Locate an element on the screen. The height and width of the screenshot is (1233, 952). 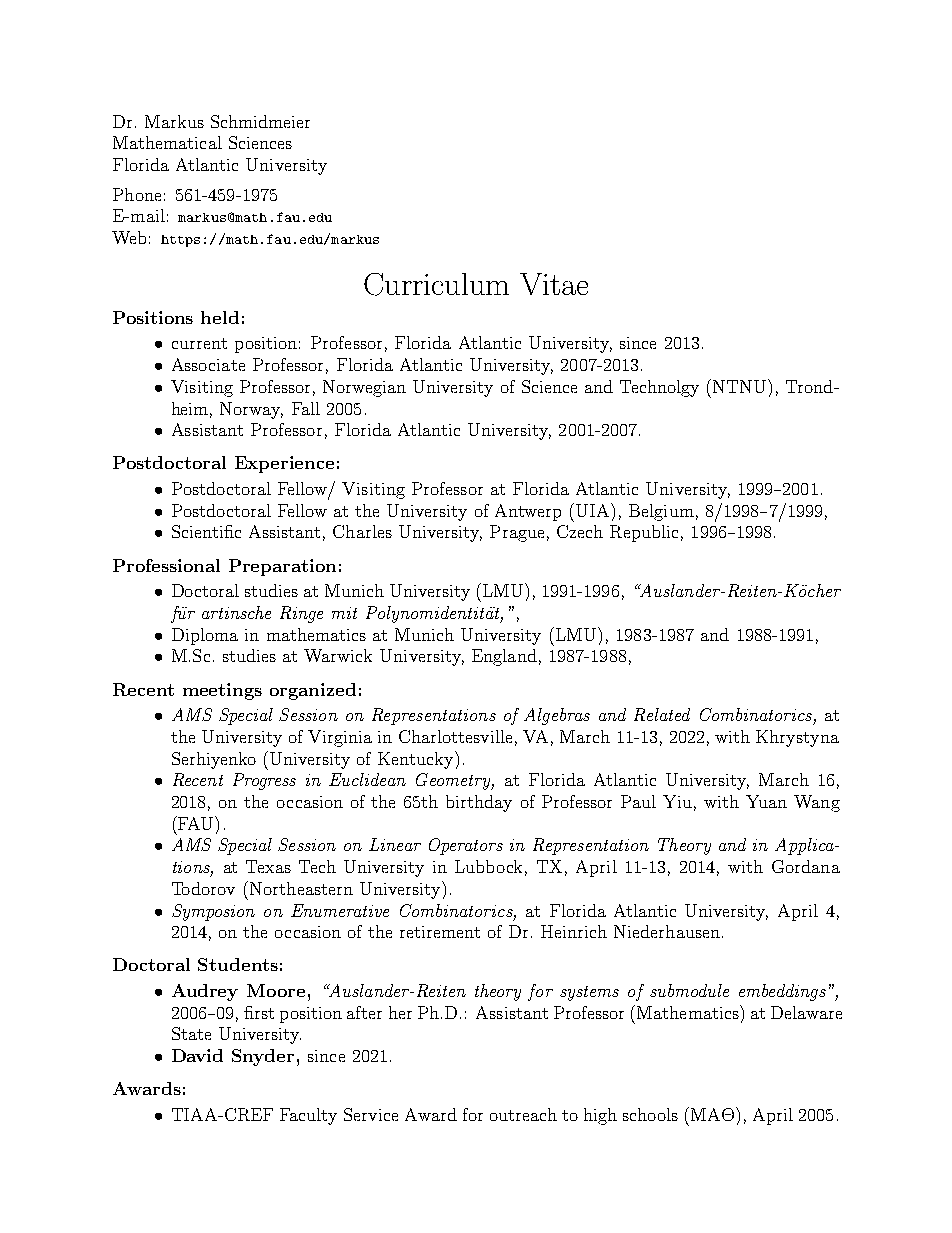
Vitae is located at coordinates (554, 284).
